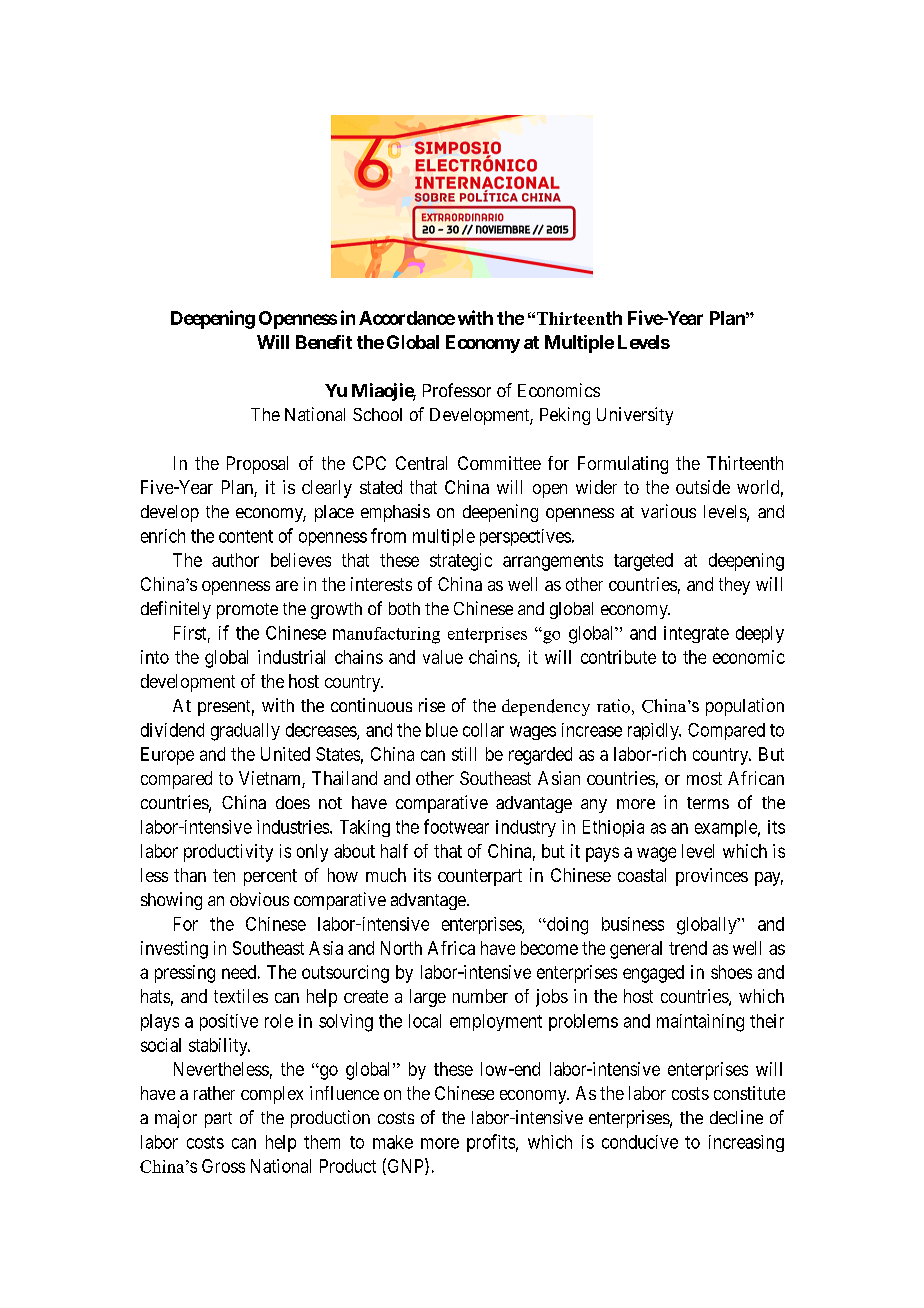 The width and height of the screenshot is (924, 1308). What do you see at coordinates (704, 778) in the screenshot?
I see `most` at bounding box center [704, 778].
